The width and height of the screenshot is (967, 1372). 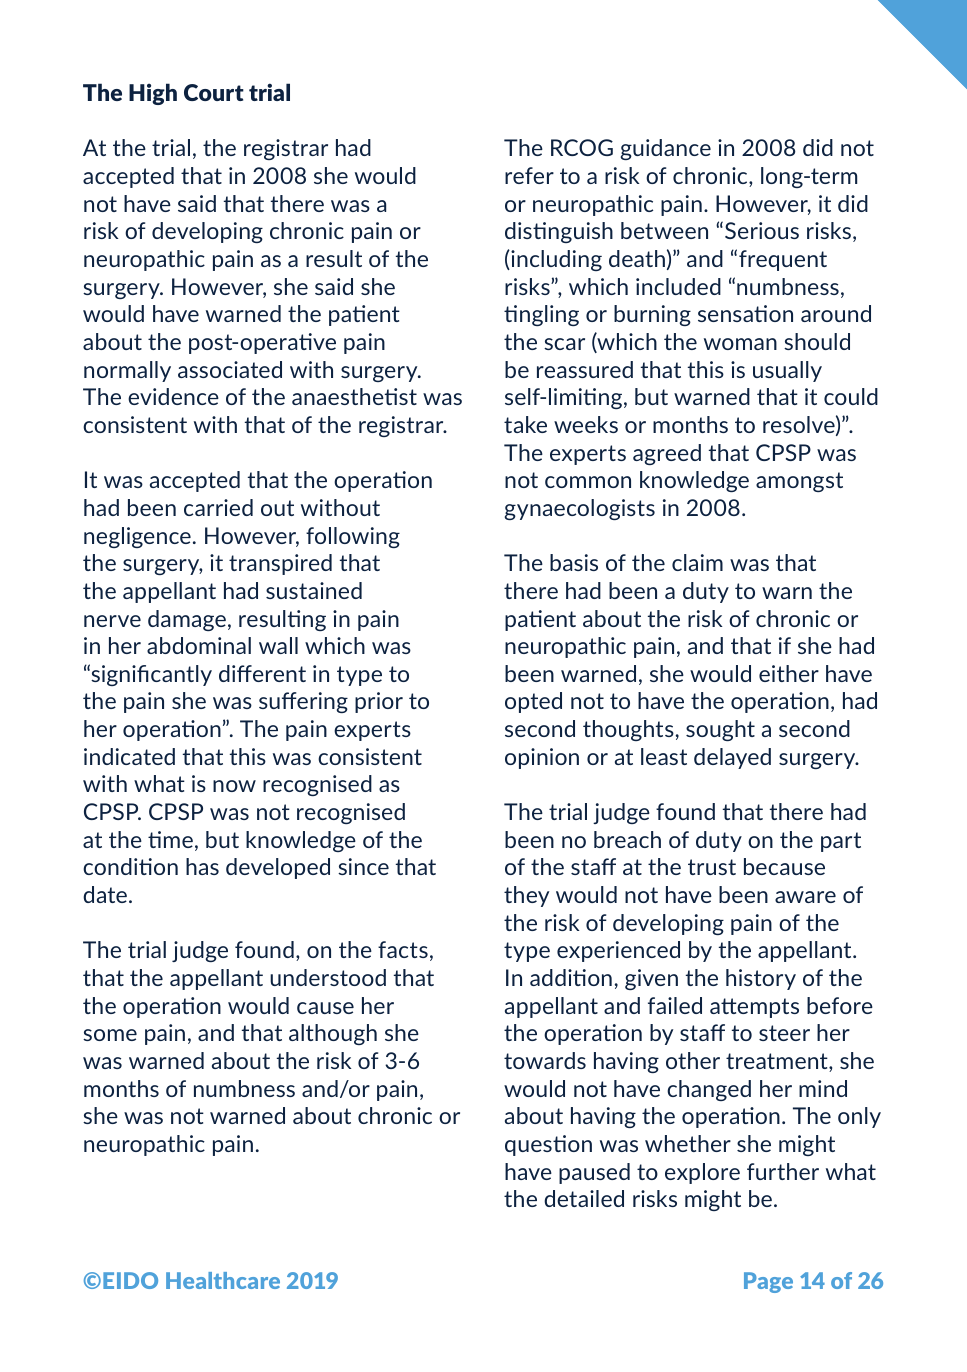 What do you see at coordinates (199, 645) in the screenshot?
I see `abdominal` at bounding box center [199, 645].
